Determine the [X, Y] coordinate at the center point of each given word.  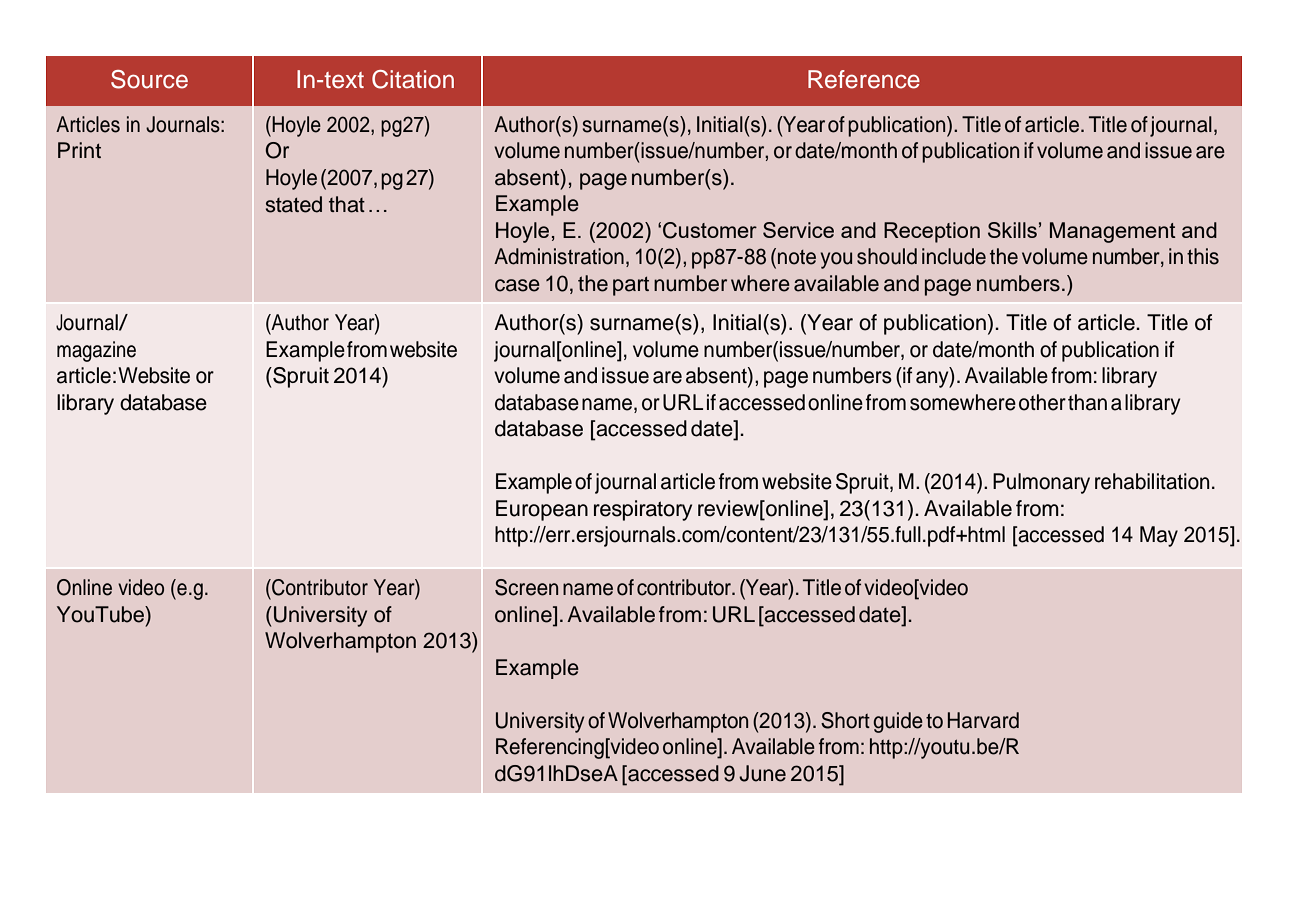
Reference [864, 79]
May [1159, 536]
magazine [96, 351]
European [542, 510]
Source [149, 79]
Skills [1012, 230]
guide [898, 722]
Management [1113, 232]
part [631, 286]
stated [294, 204]
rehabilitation [1152, 481]
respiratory [643, 510]
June [762, 773]
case [517, 285]
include [954, 256]
